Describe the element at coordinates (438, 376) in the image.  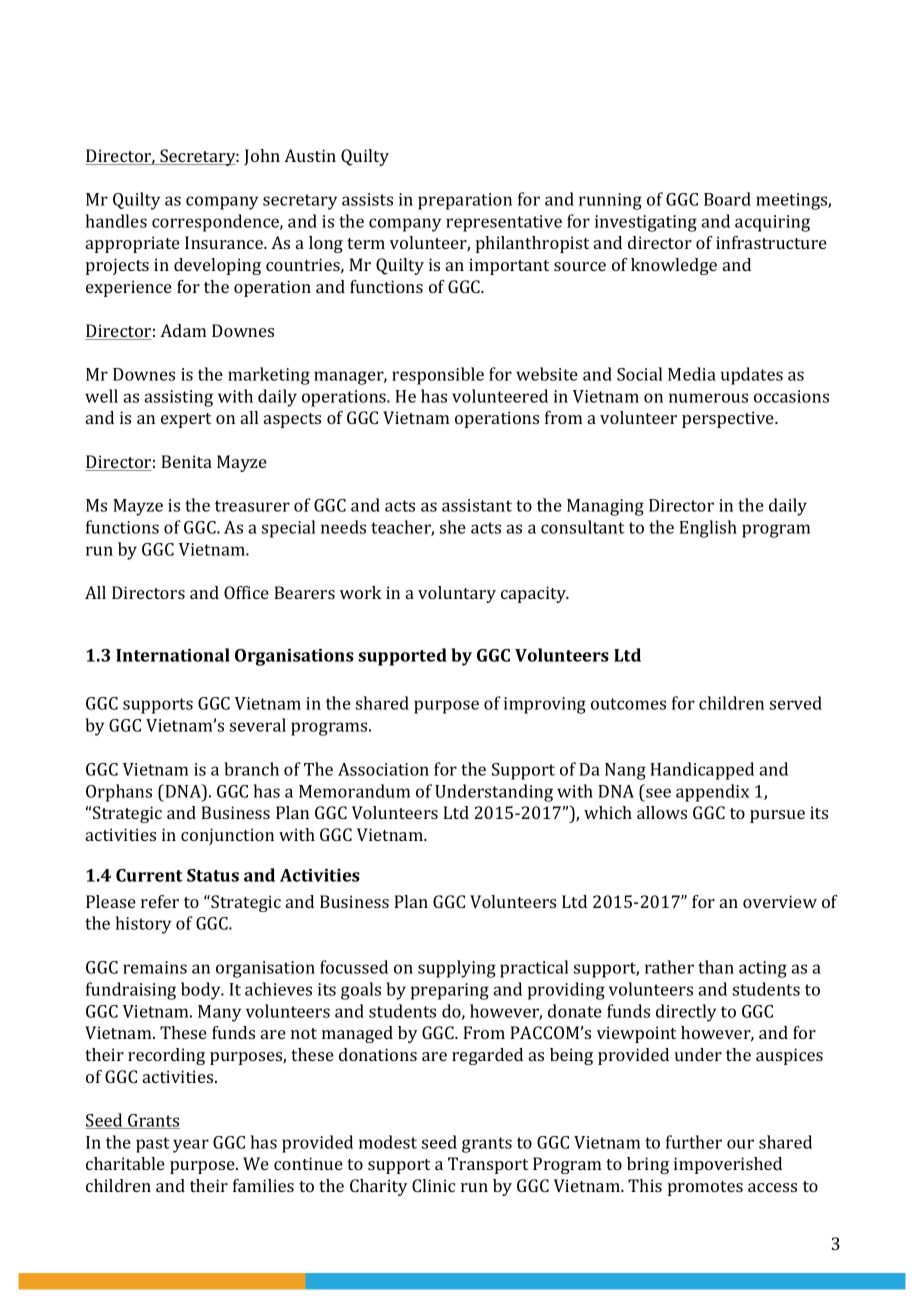
I see `responsible` at that location.
